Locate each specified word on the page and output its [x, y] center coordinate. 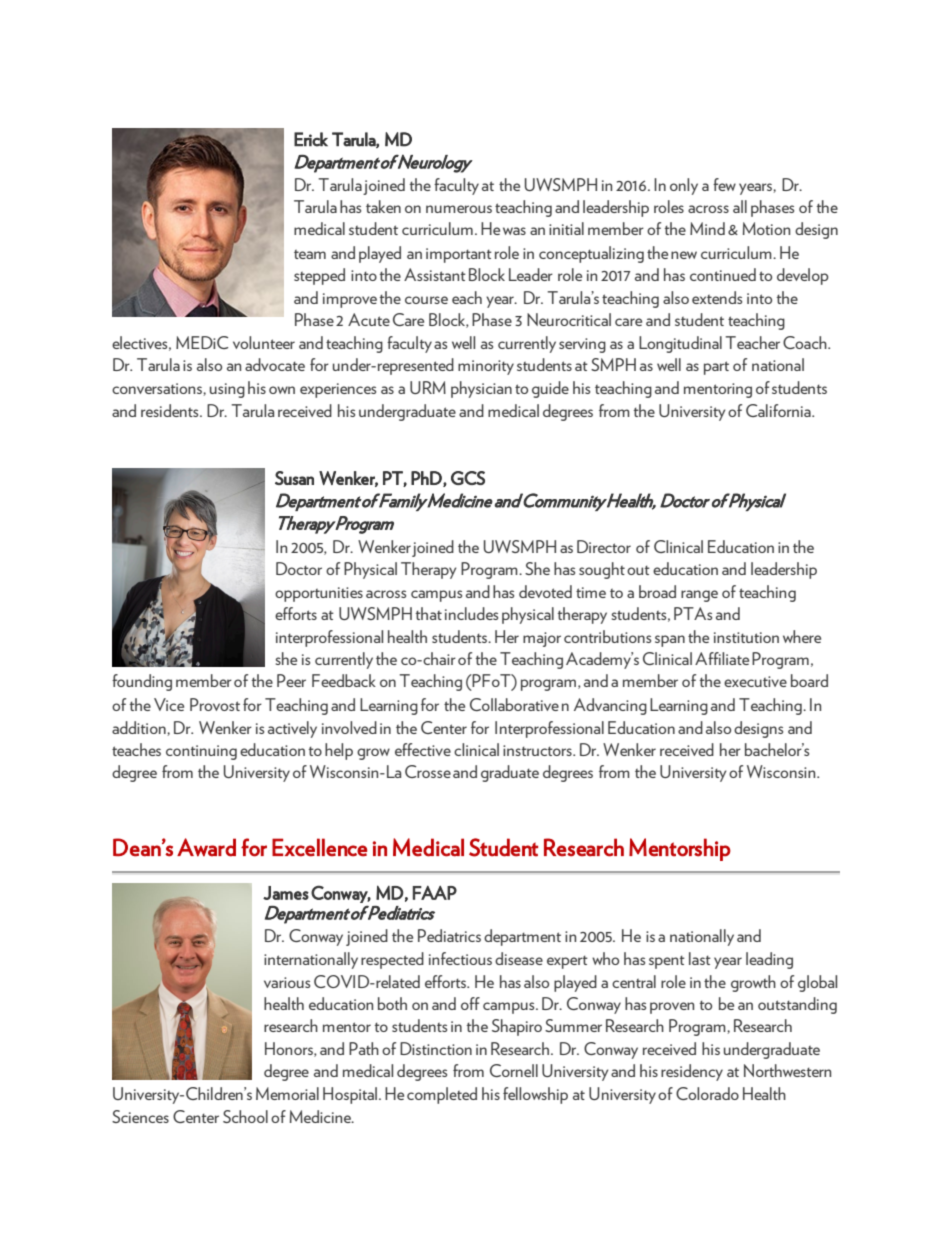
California [779, 410]
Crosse [428, 771]
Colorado [707, 1093]
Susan [294, 478]
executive [755, 681]
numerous [459, 209]
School [245, 1116]
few [724, 184]
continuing [201, 752]
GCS [468, 478]
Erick [311, 139]
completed [442, 1095]
